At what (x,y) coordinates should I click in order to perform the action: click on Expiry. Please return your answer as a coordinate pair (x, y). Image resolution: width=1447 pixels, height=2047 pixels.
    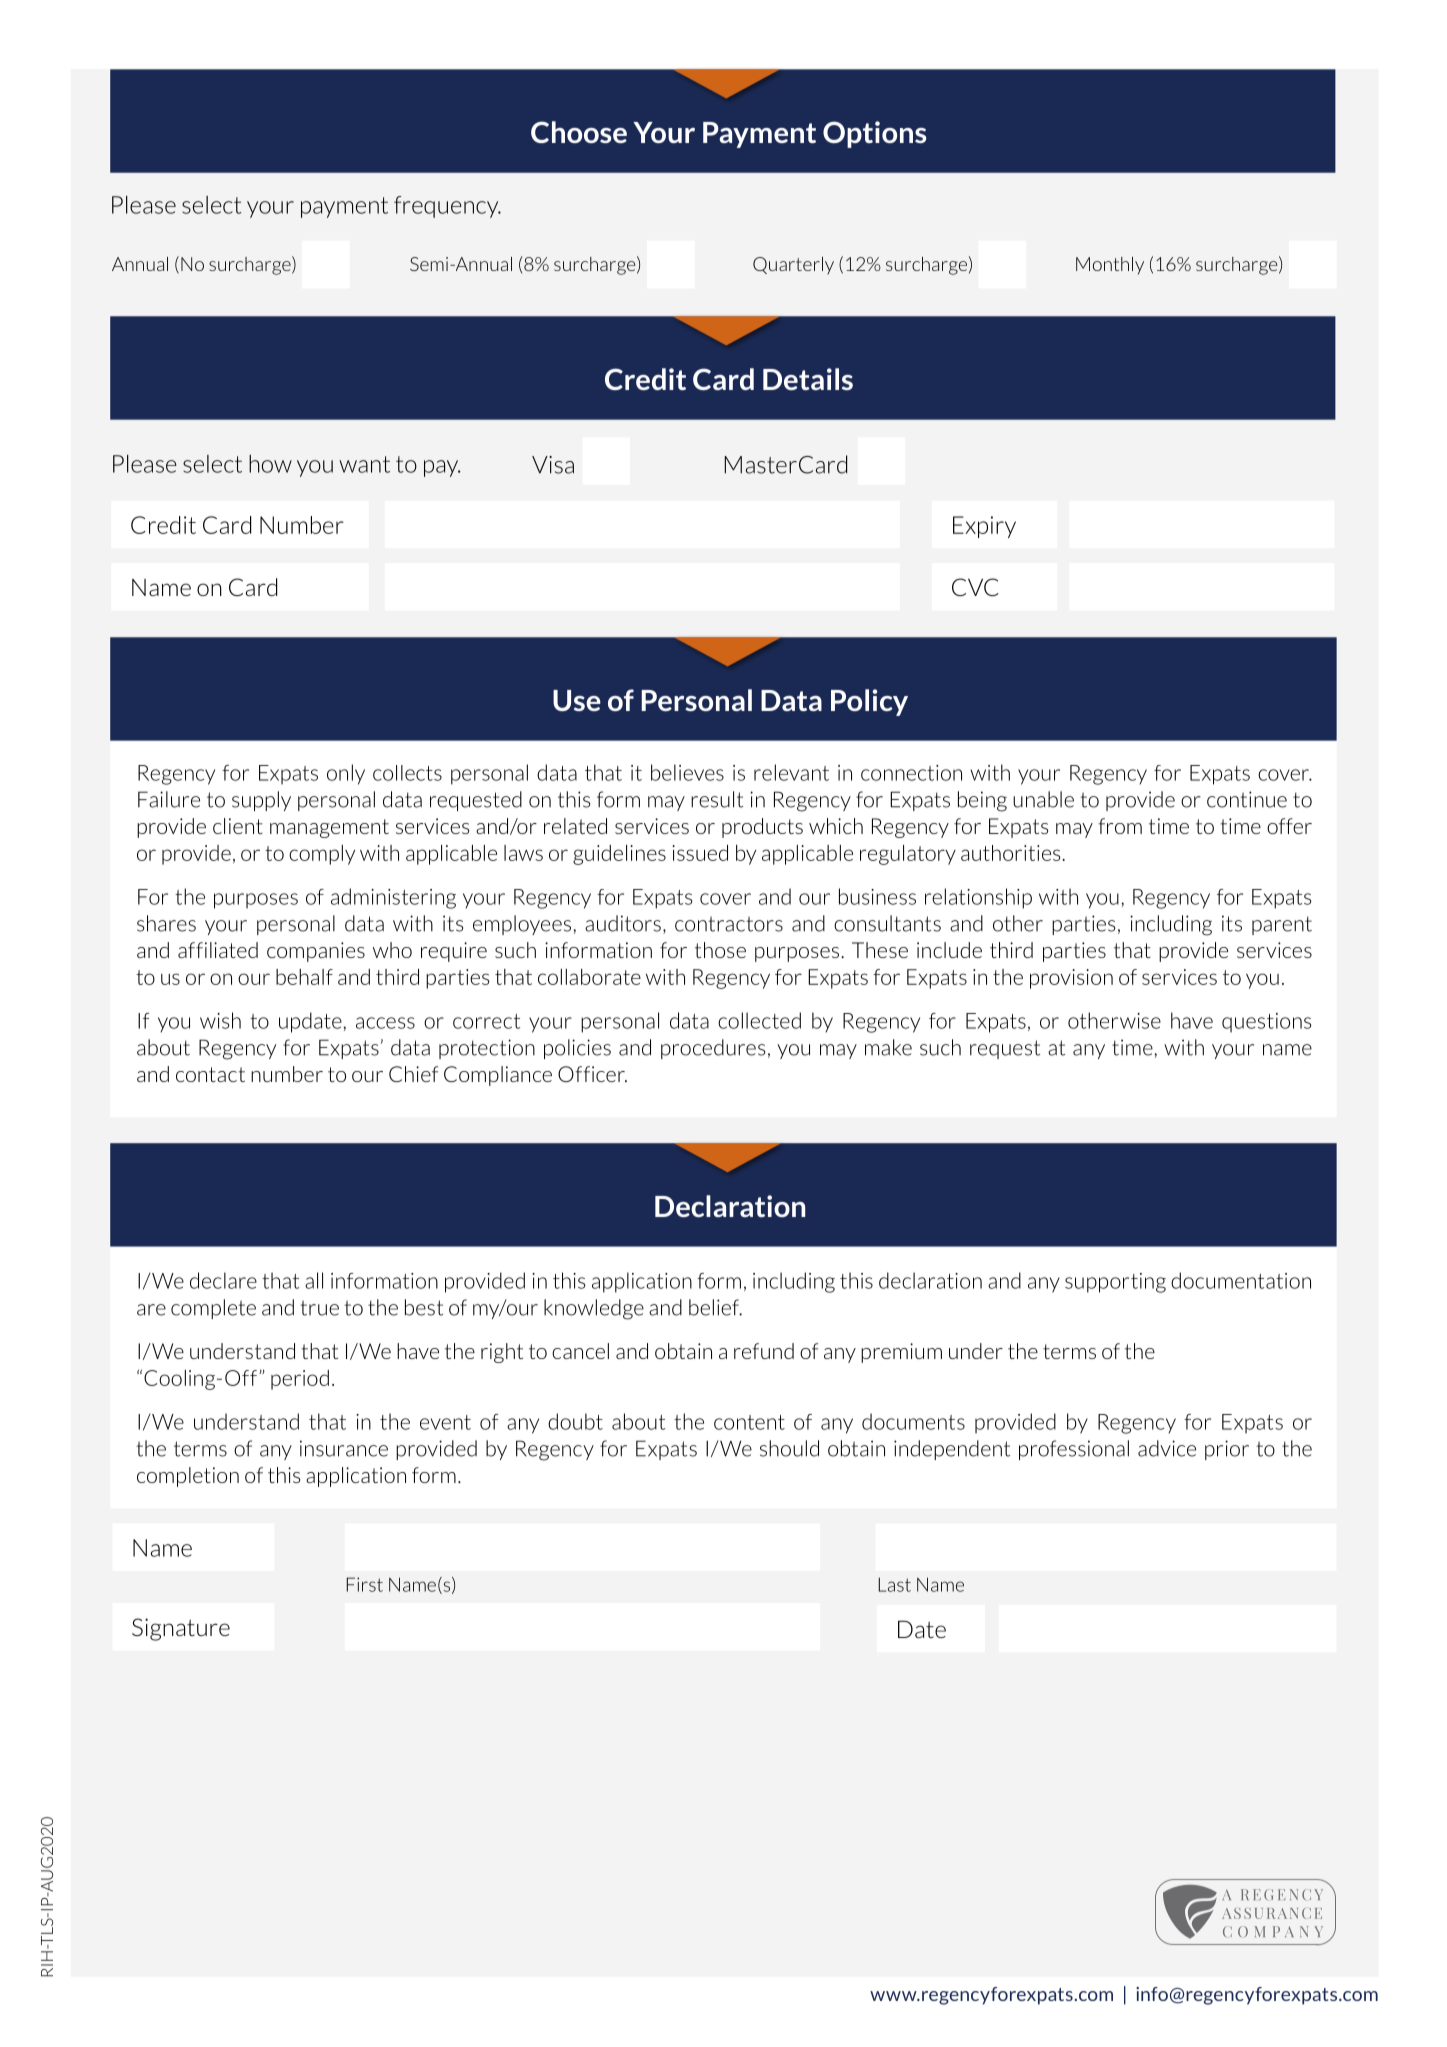
    Looking at the image, I should click on (984, 527).
